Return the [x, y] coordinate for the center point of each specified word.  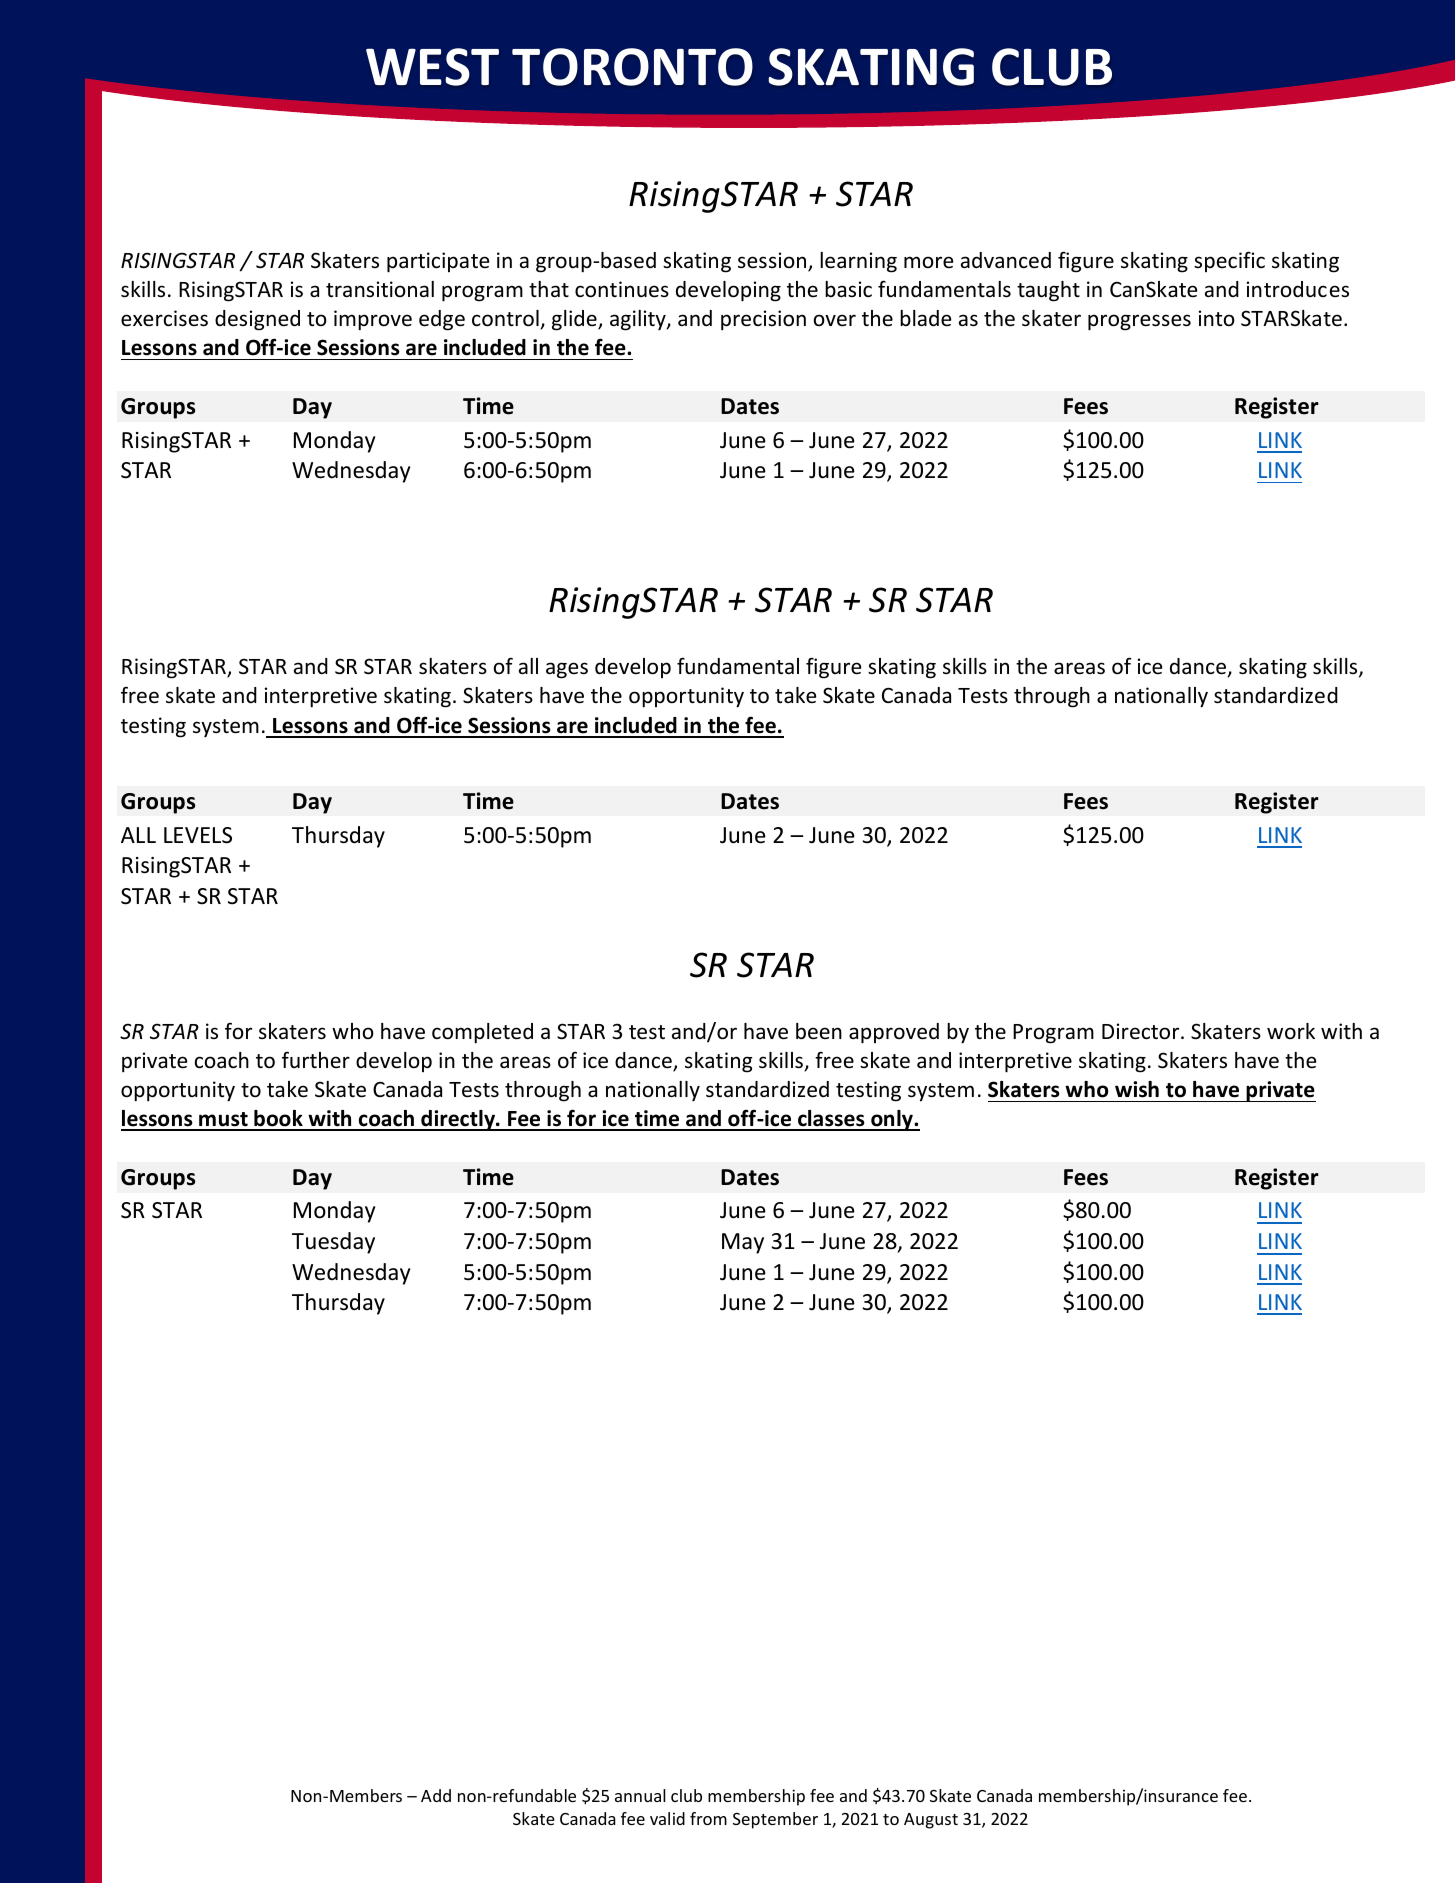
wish [1137, 1089]
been [819, 1031]
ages [567, 670]
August [931, 1821]
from [708, 1818]
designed [257, 320]
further [316, 1059]
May [743, 1243]
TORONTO [632, 67]
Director [1142, 1031]
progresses [1139, 322]
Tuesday [333, 1243]
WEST [432, 67]
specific [1229, 261]
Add [436, 1795]
